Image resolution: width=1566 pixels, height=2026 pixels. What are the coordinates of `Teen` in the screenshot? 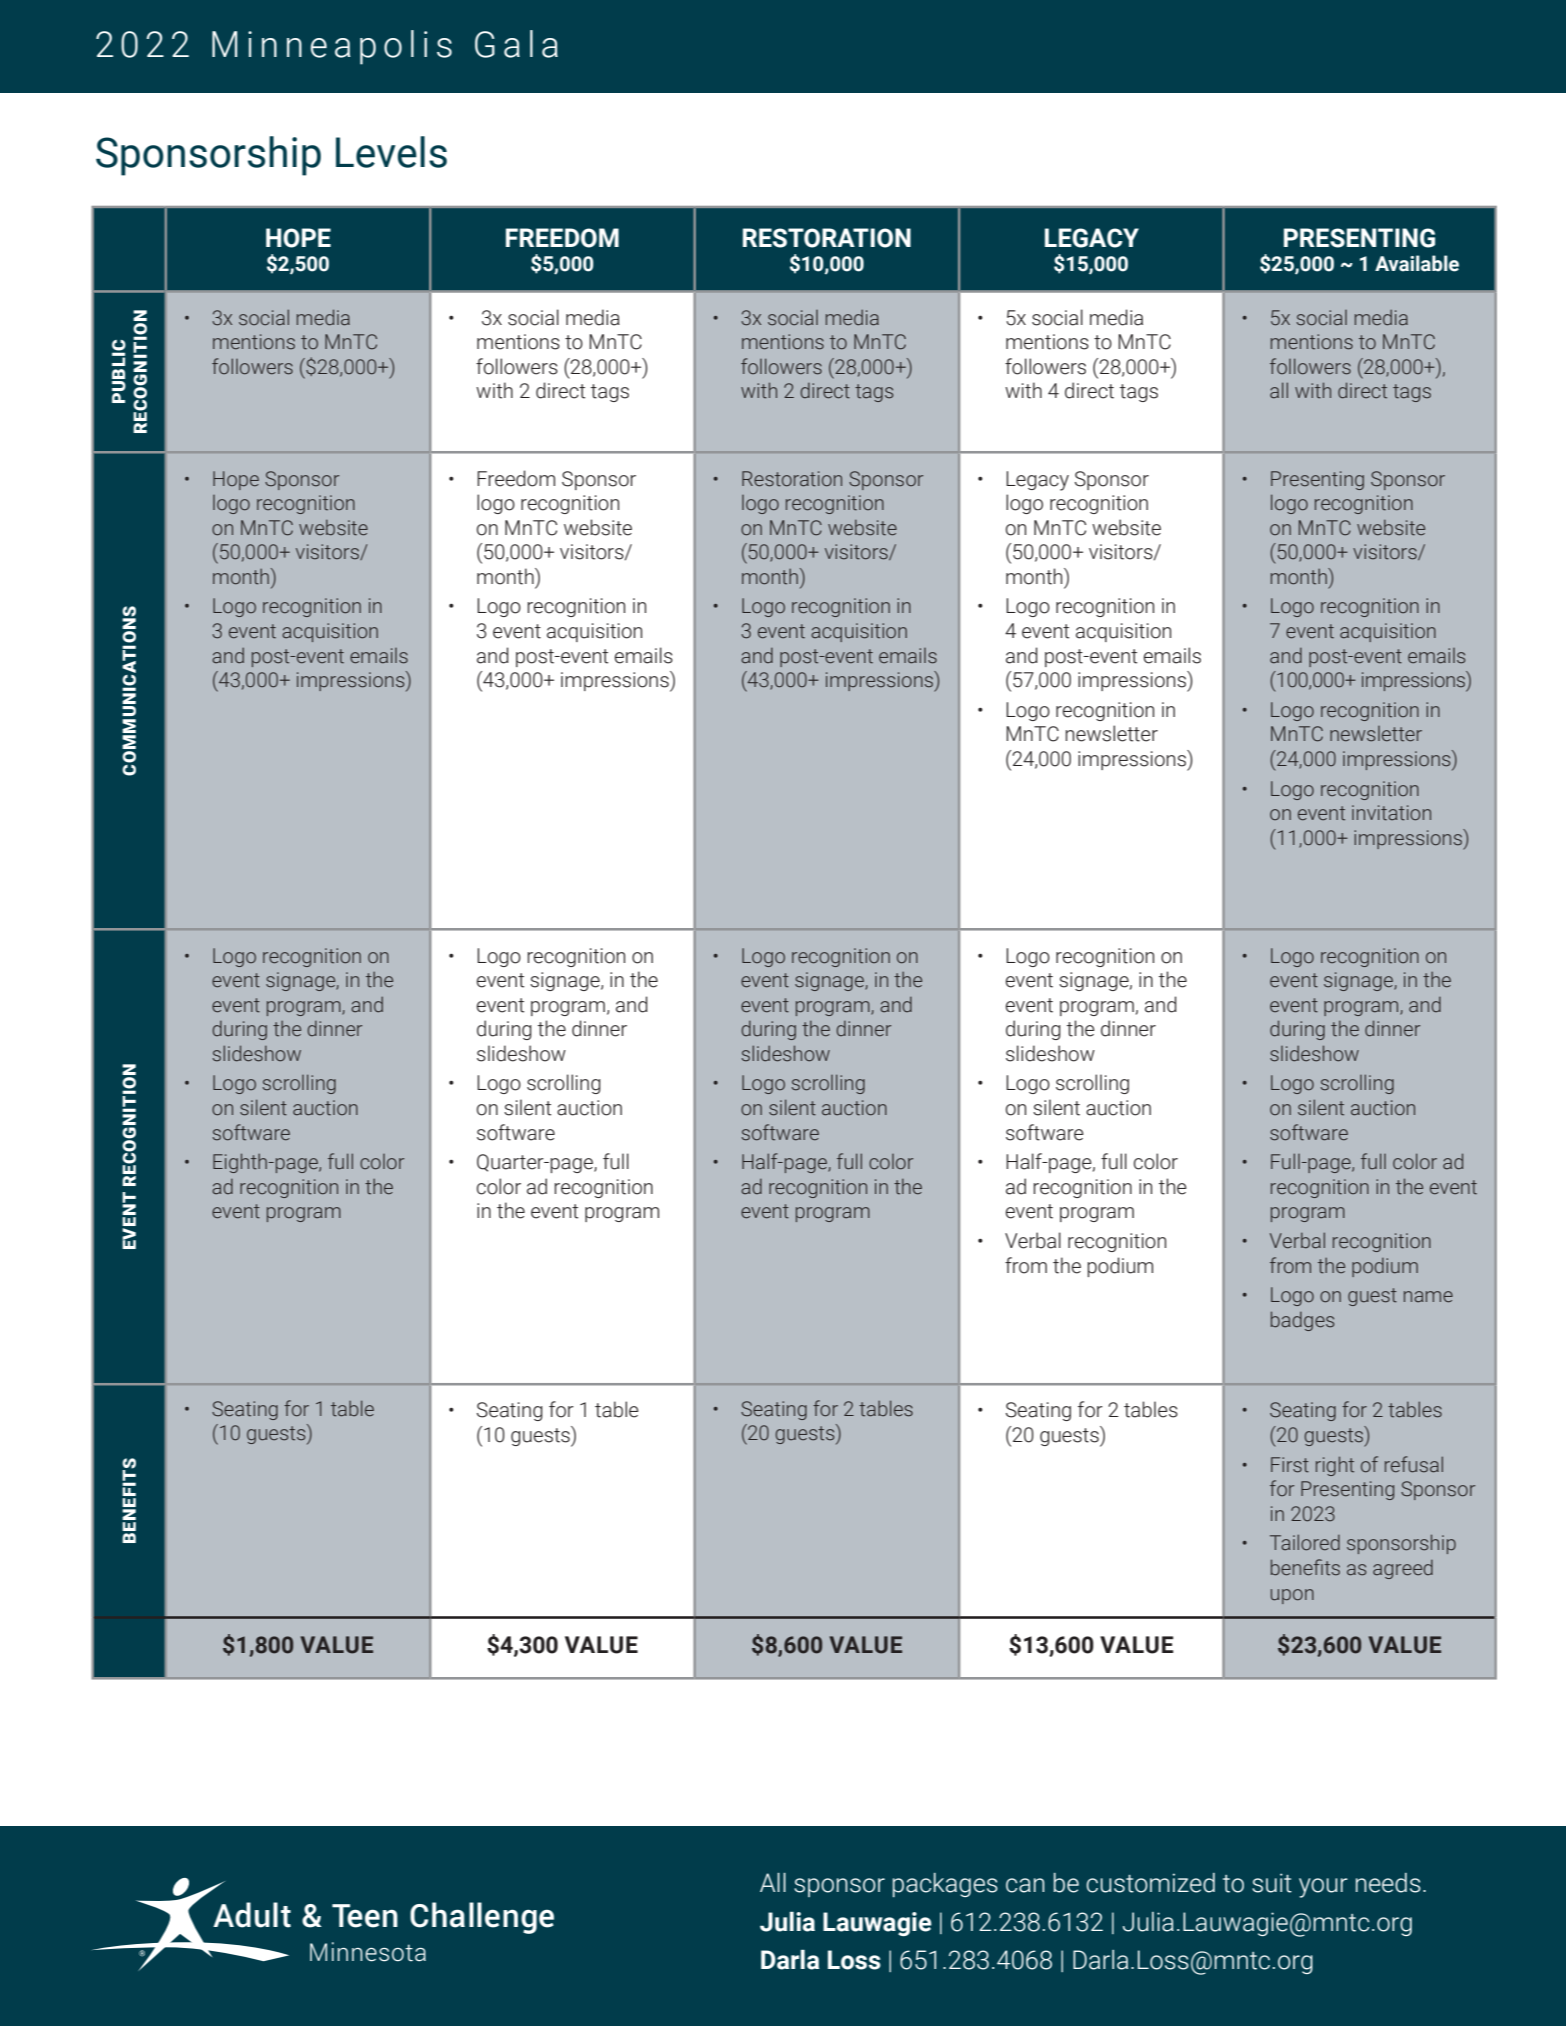 It's located at (365, 1916).
